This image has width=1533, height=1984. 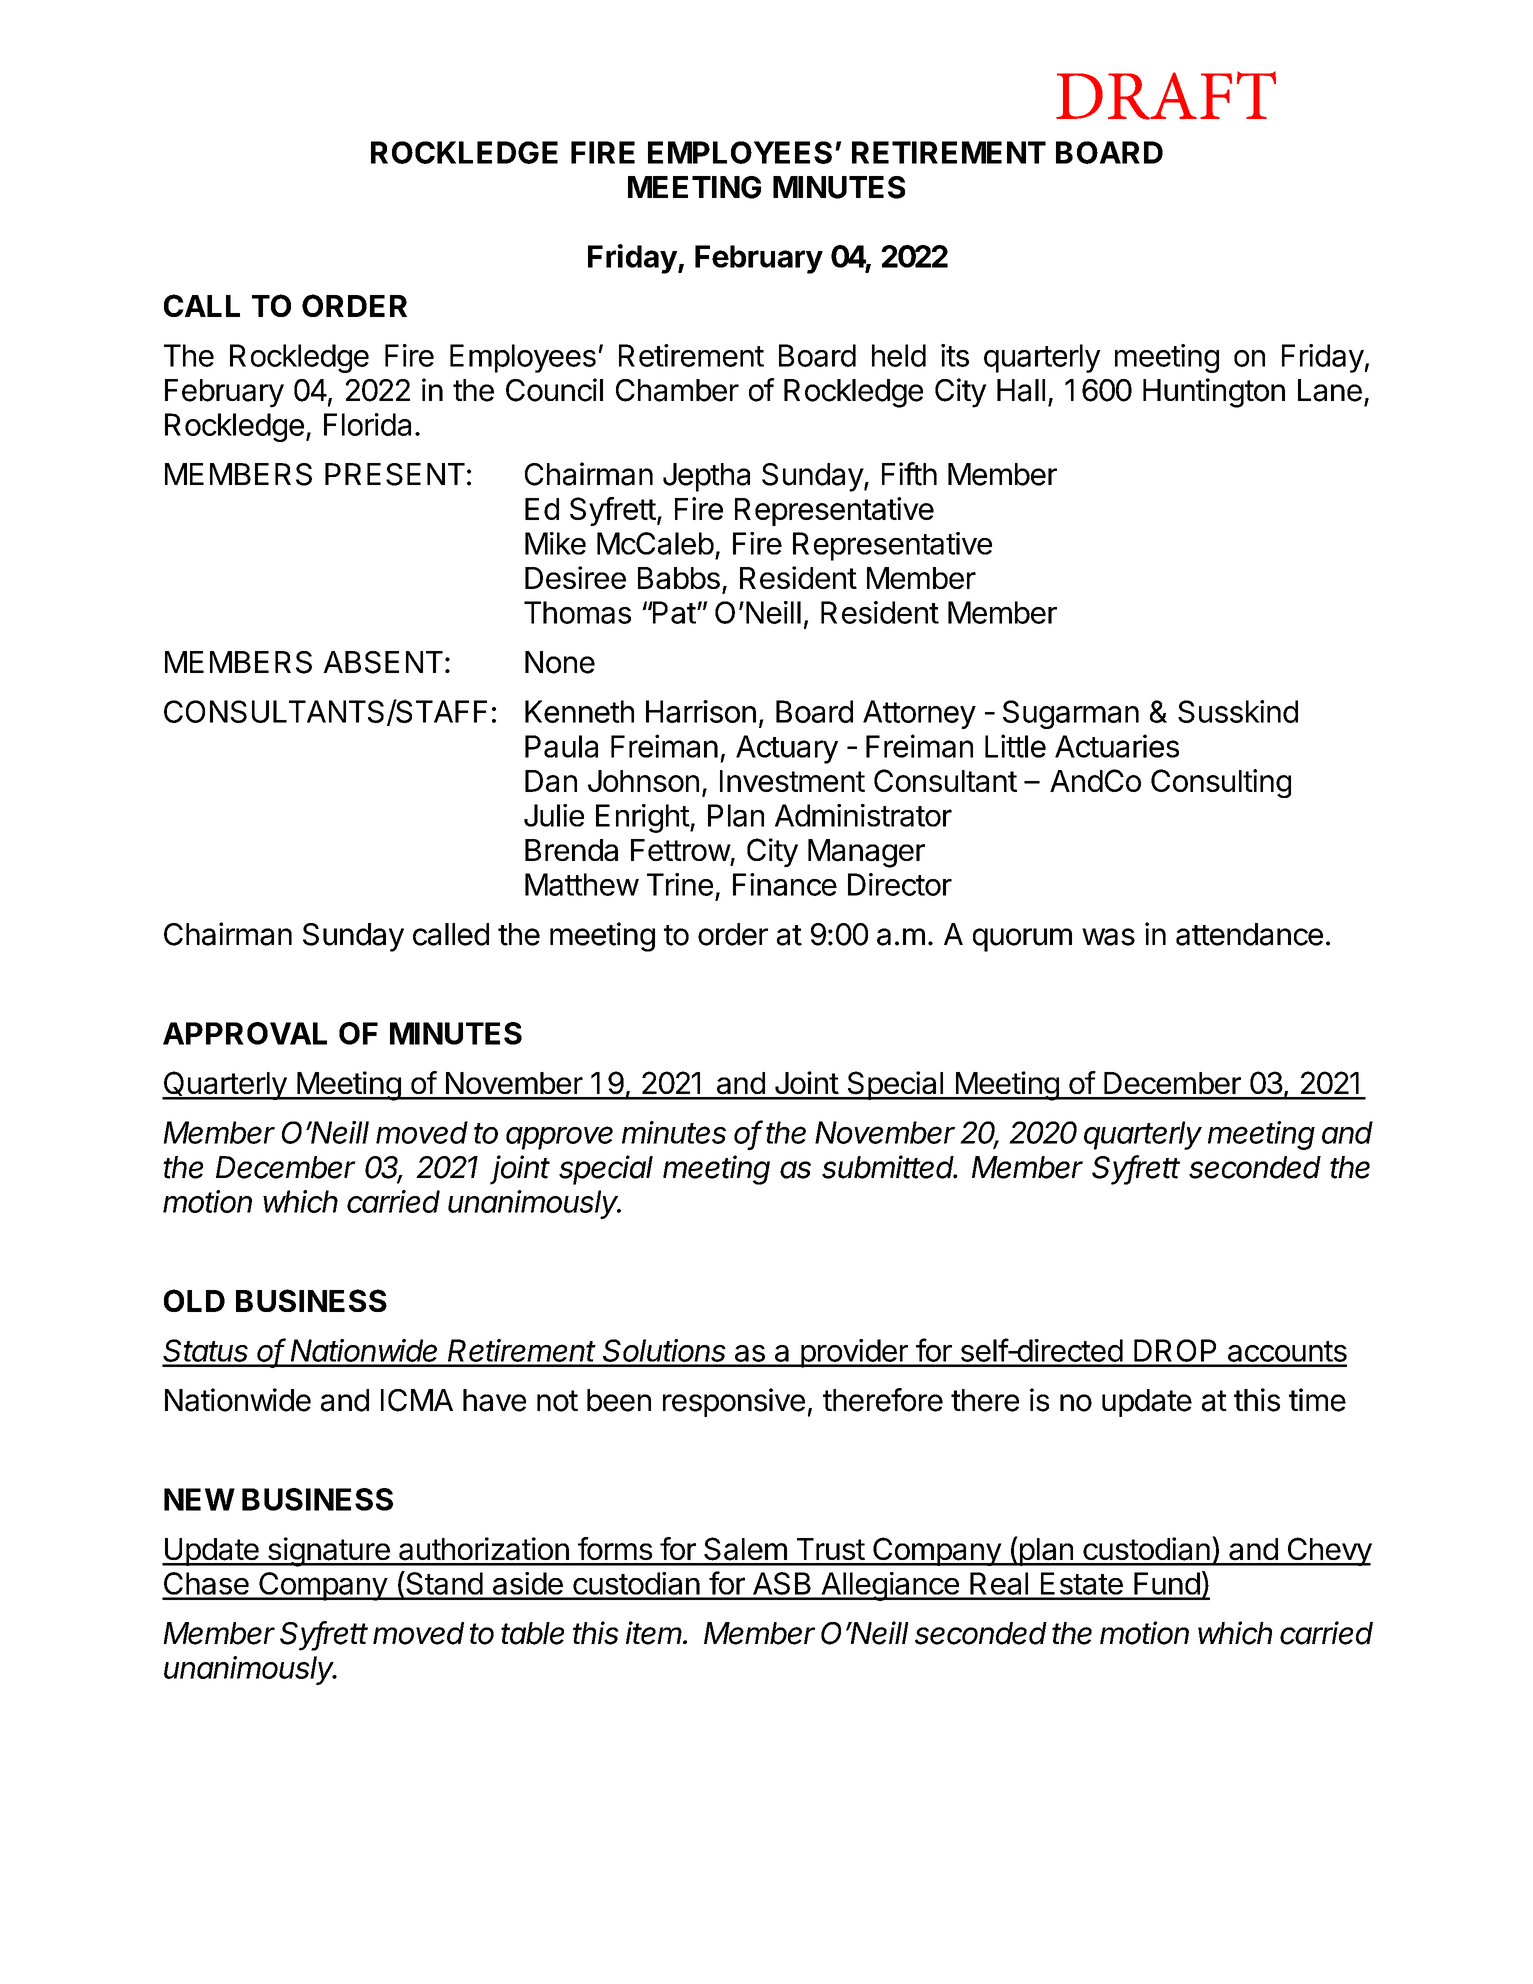 I want to click on held, so click(x=899, y=355).
